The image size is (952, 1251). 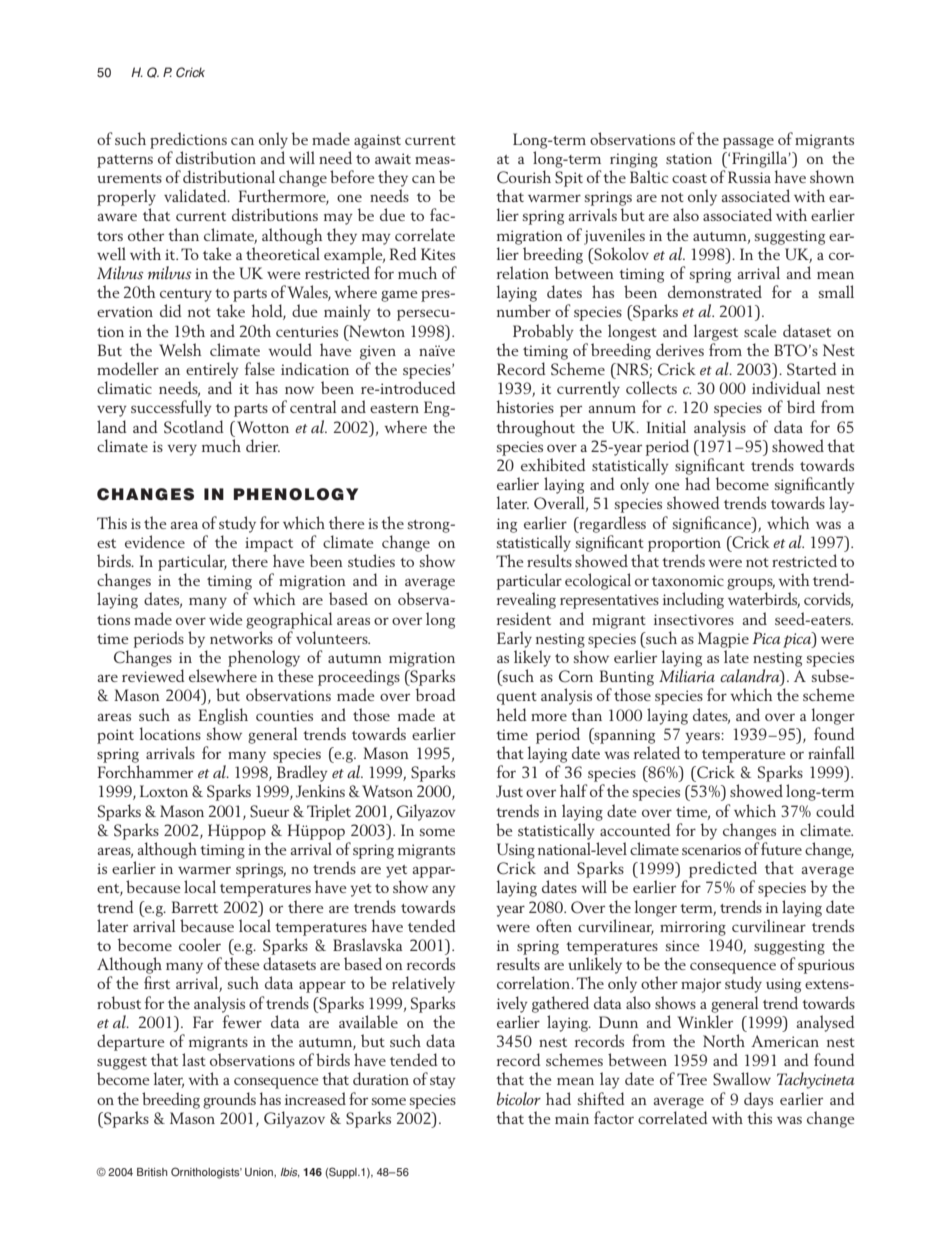 I want to click on patterns, so click(x=125, y=161).
